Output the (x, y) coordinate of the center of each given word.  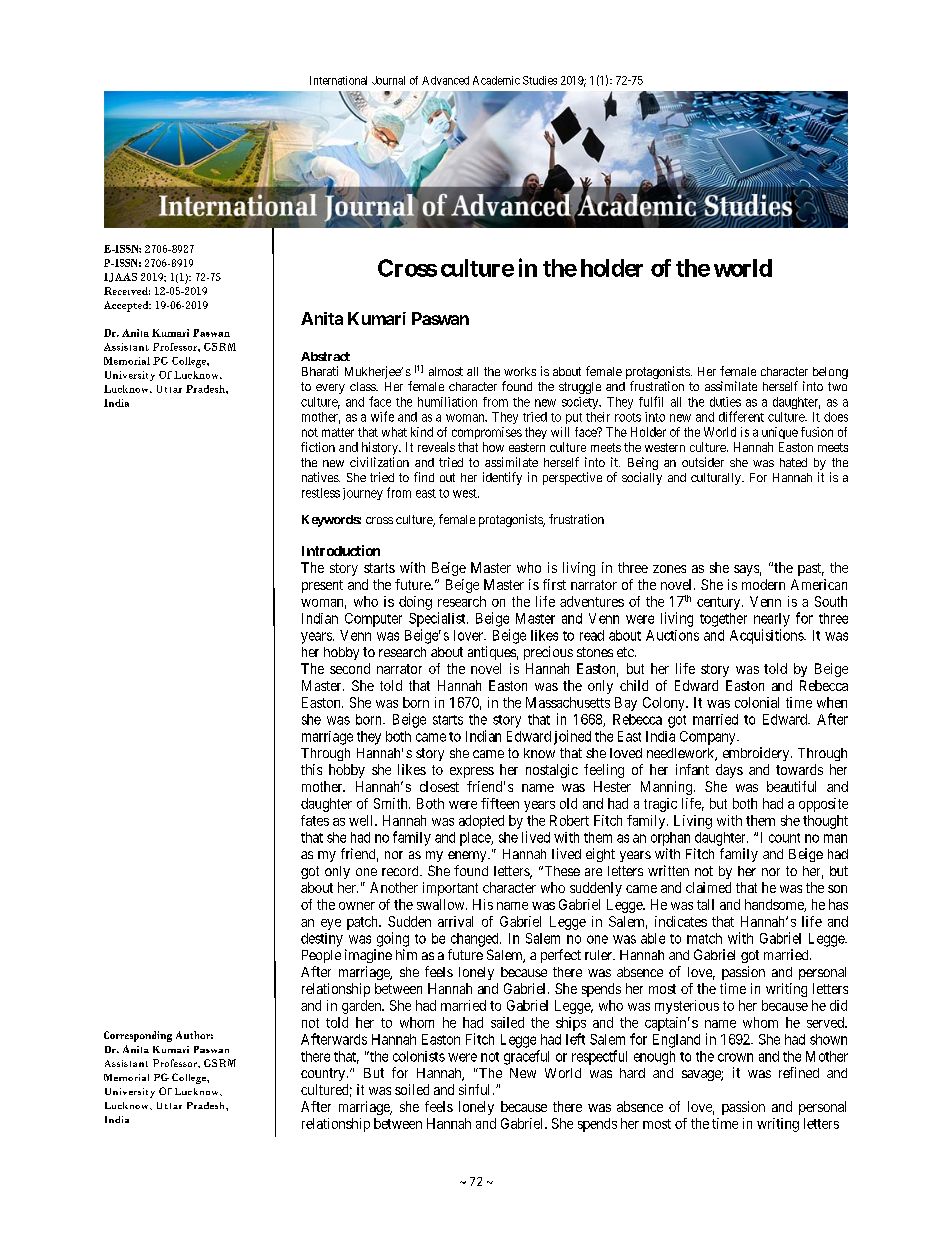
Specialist (438, 619)
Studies (540, 80)
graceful (526, 1057)
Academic (496, 80)
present (322, 586)
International (338, 80)
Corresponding (138, 1036)
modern (763, 584)
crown (735, 1057)
